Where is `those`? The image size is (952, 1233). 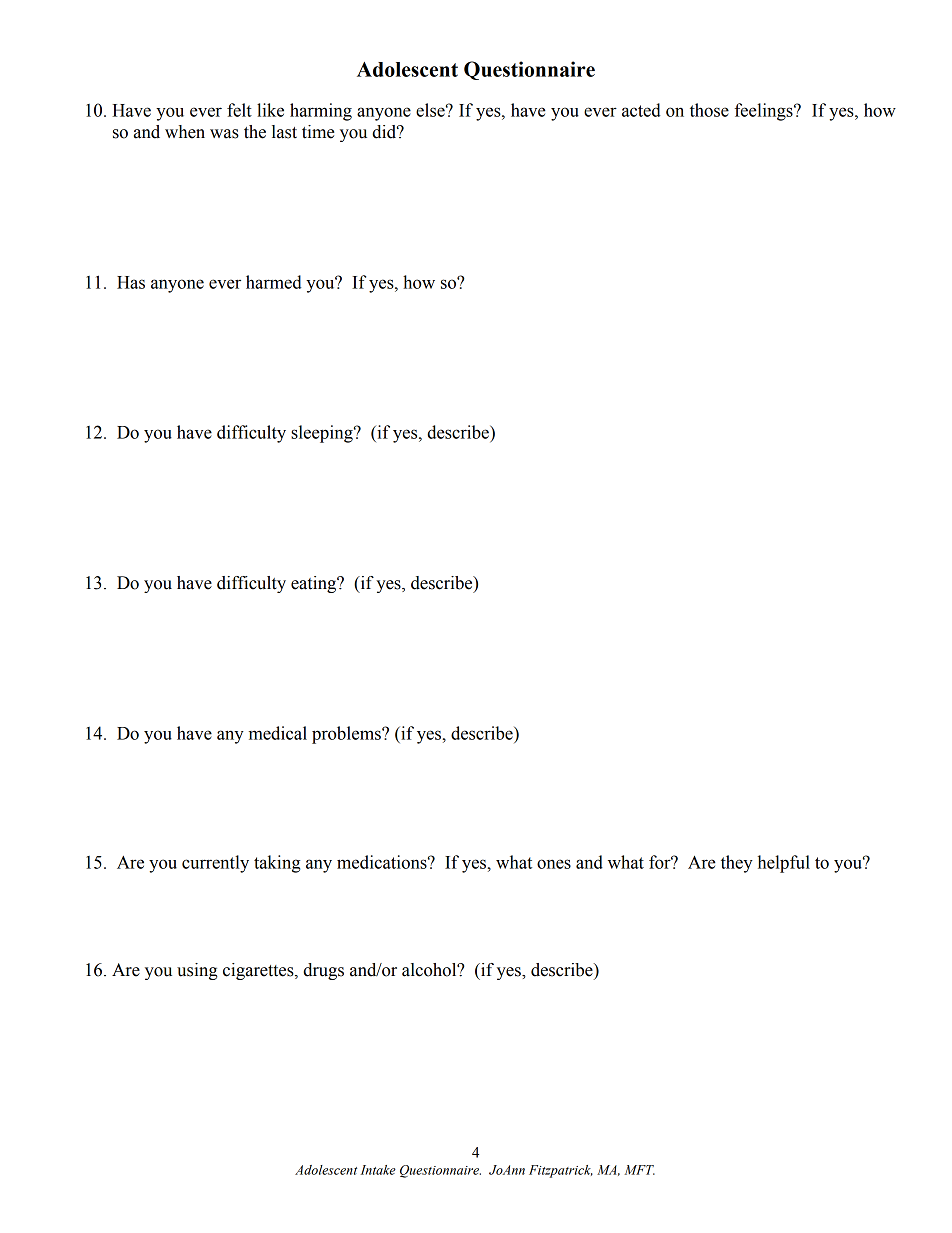
those is located at coordinates (709, 110).
